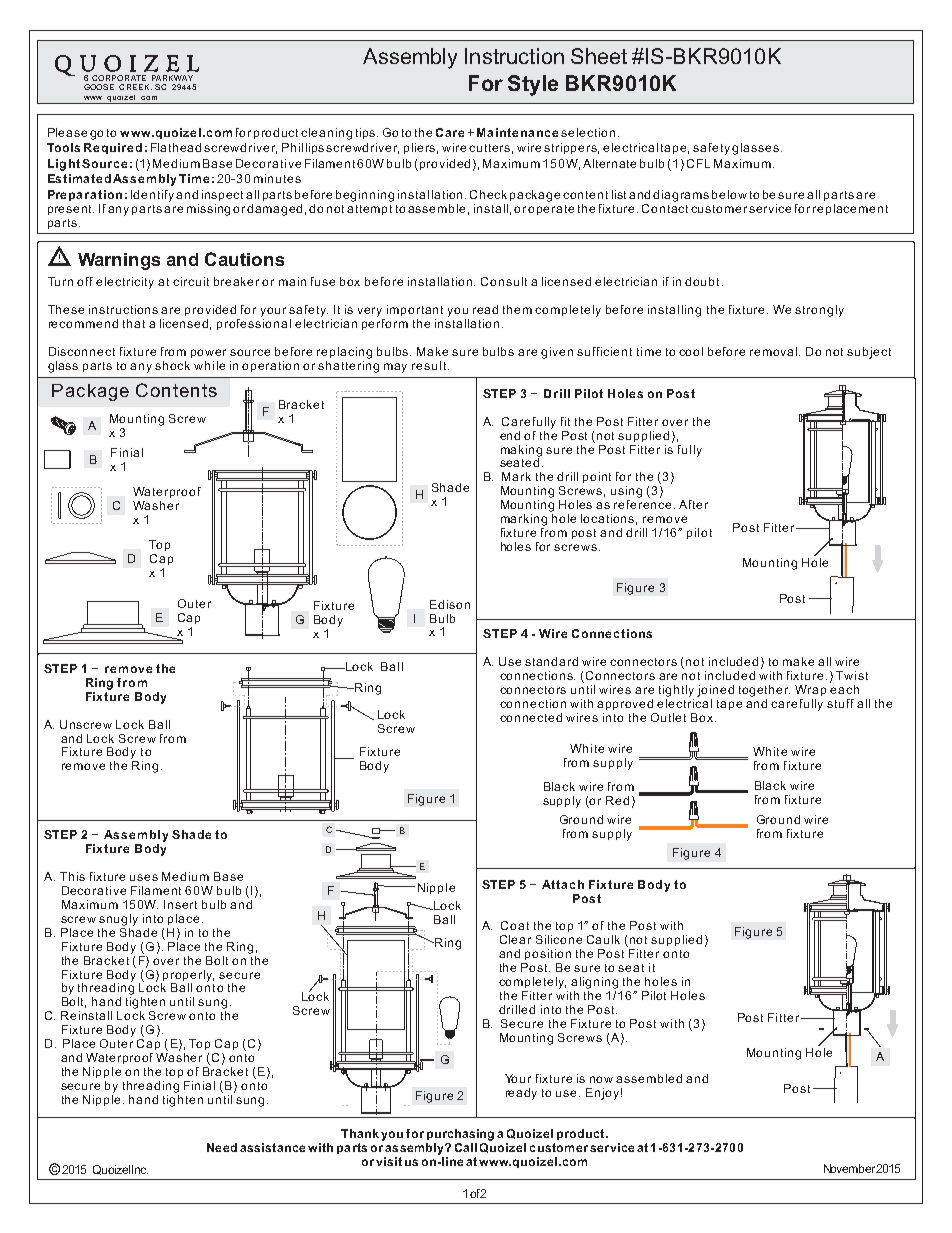 This document has width=952, height=1233. I want to click on Coat, so click(515, 925).
